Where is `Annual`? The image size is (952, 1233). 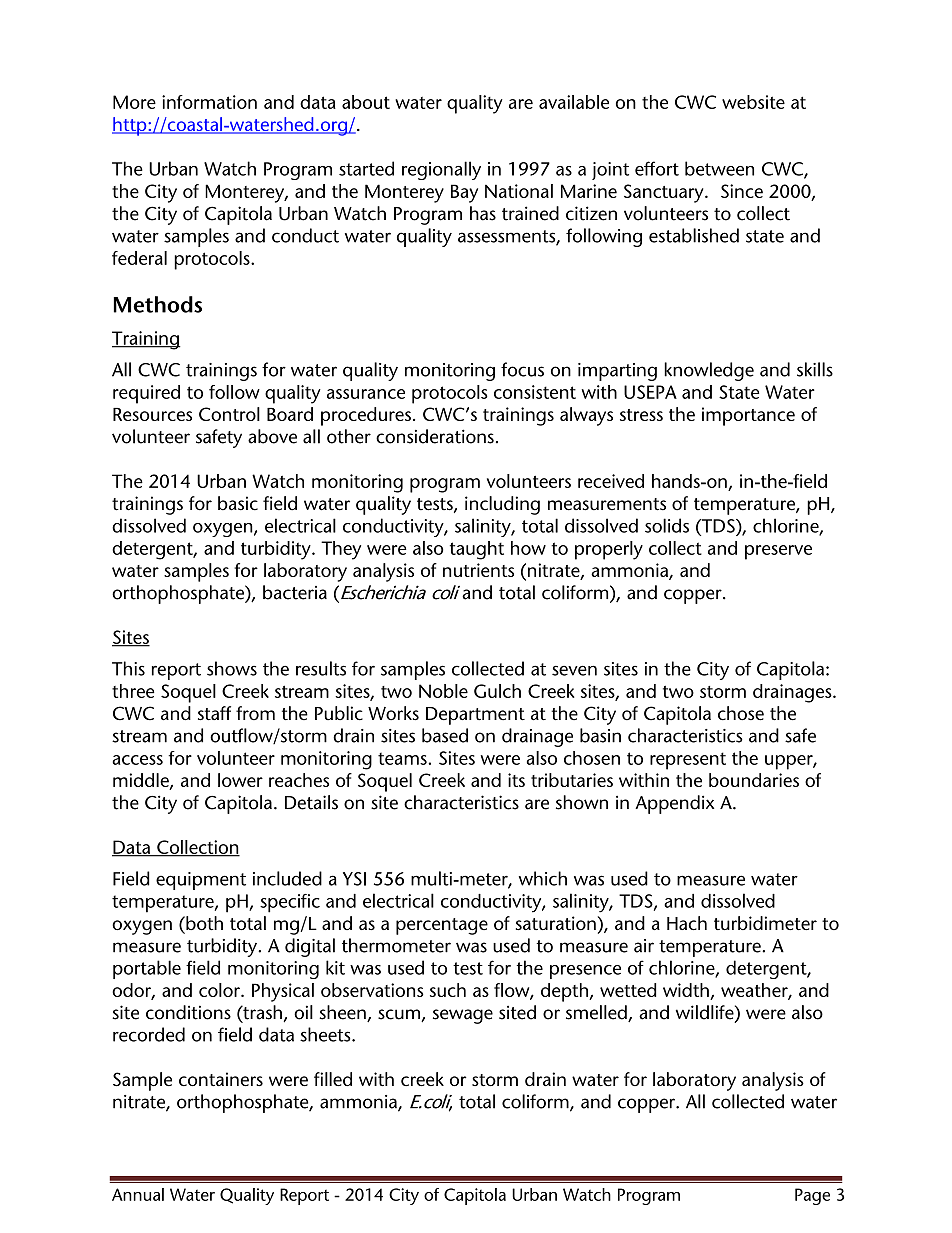
Annual is located at coordinates (138, 1194).
